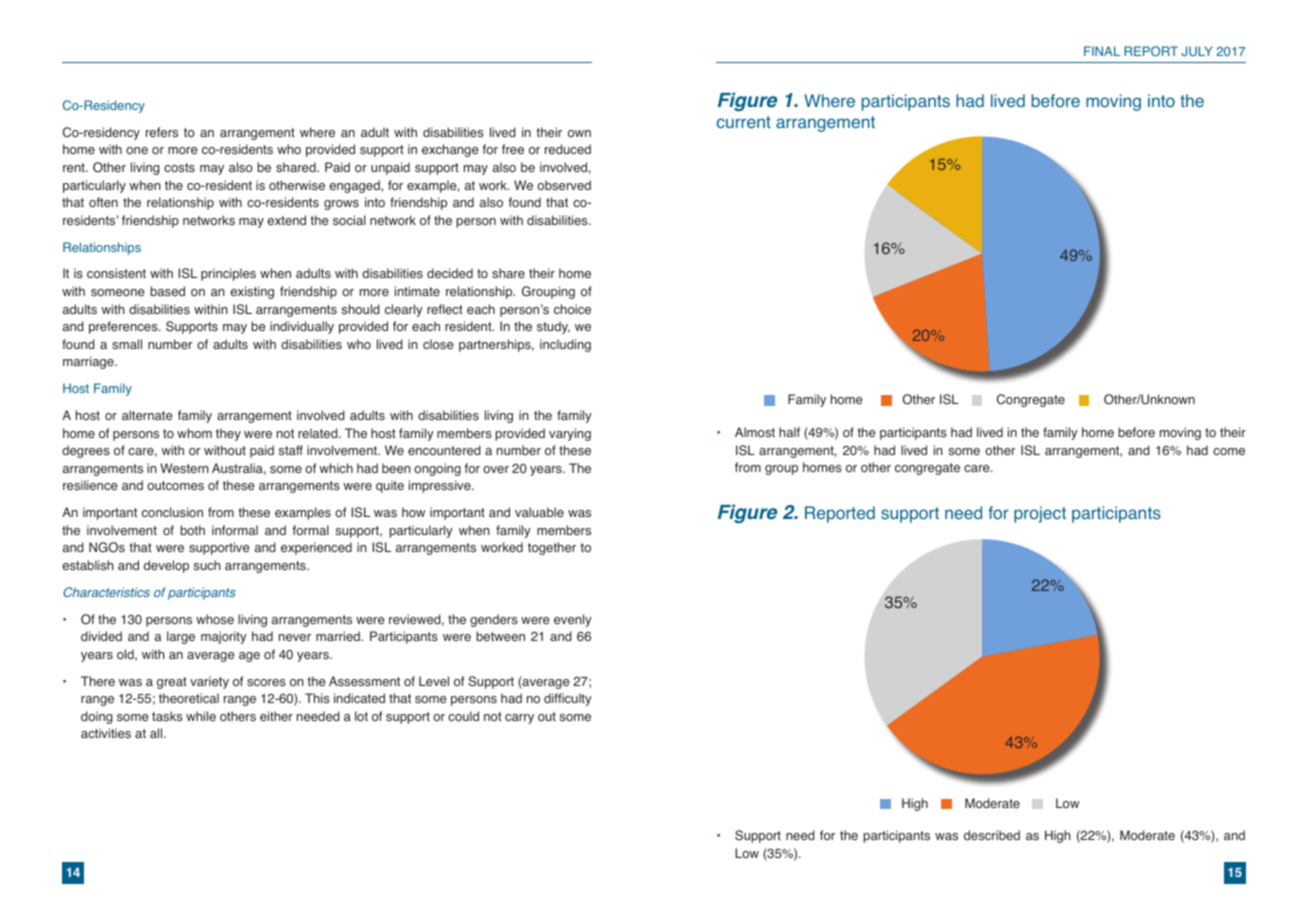  What do you see at coordinates (519, 719) in the screenshot?
I see `carry` at bounding box center [519, 719].
